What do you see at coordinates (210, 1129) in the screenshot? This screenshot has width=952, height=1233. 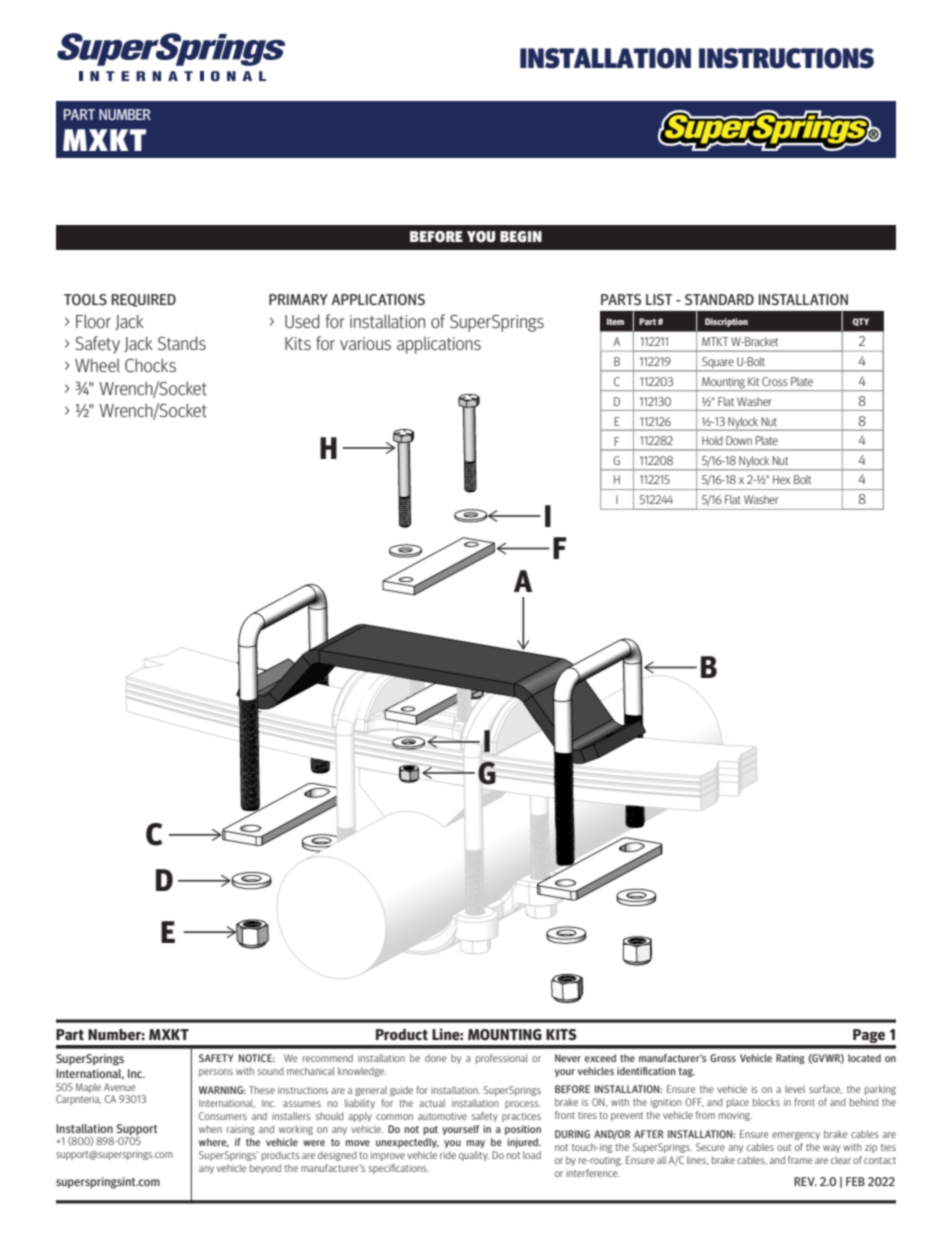 I see `when` at bounding box center [210, 1129].
